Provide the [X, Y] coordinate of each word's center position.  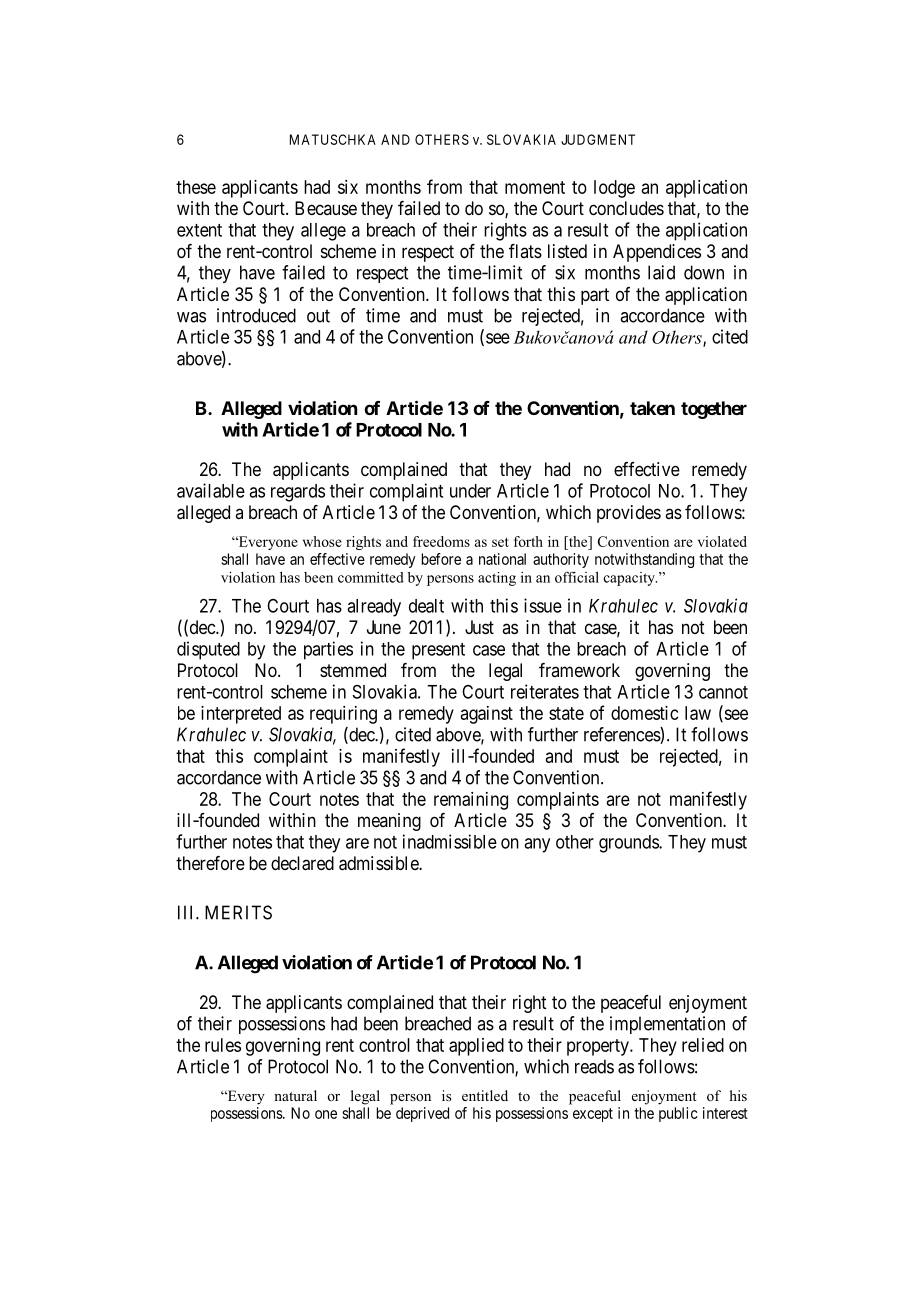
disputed [208, 650]
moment [535, 187]
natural [295, 1095]
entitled [485, 1095]
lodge [614, 189]
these [196, 187]
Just [479, 627]
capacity [630, 579]
